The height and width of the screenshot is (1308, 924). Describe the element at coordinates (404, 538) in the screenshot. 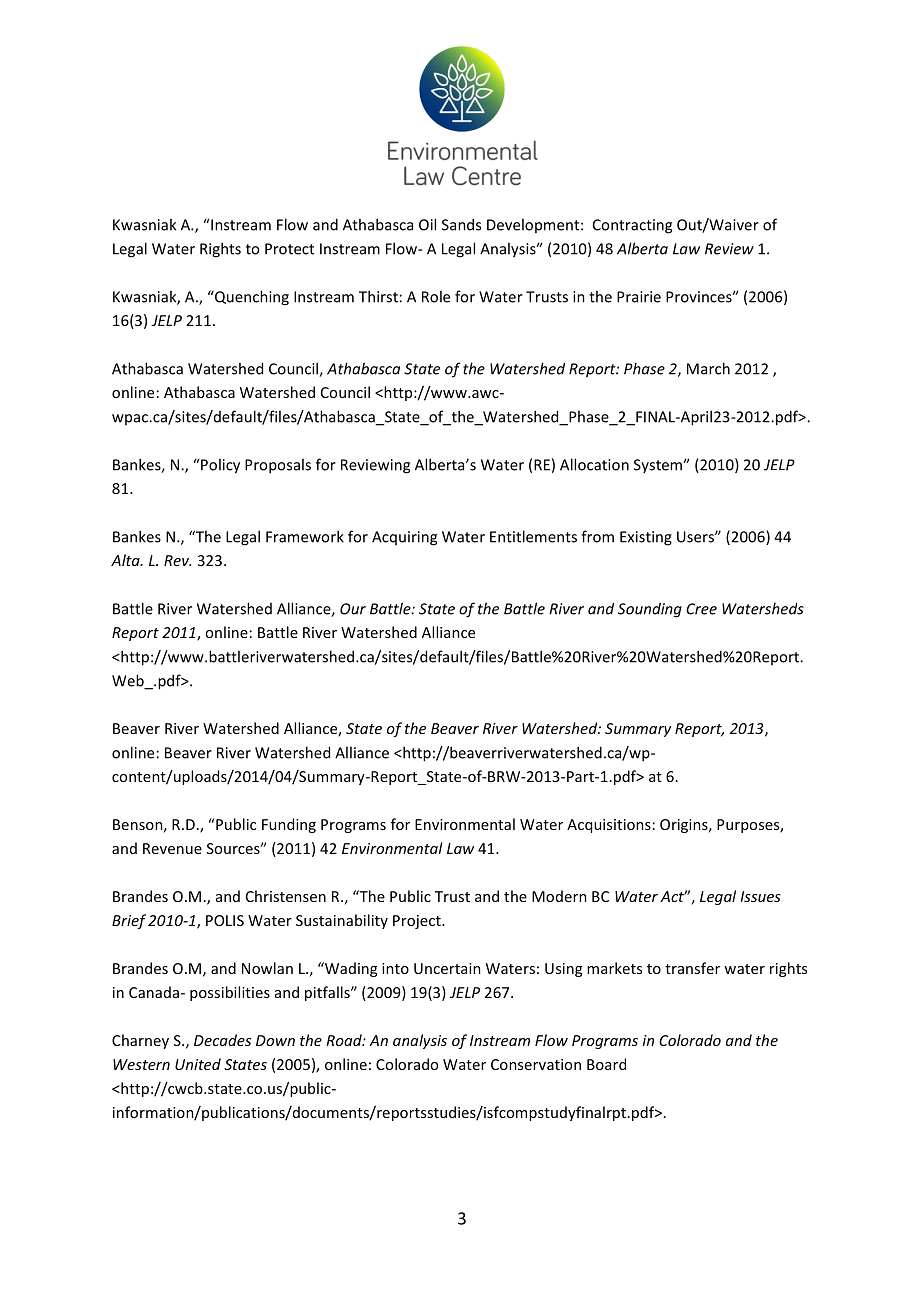

I see `Acquiring` at that location.
